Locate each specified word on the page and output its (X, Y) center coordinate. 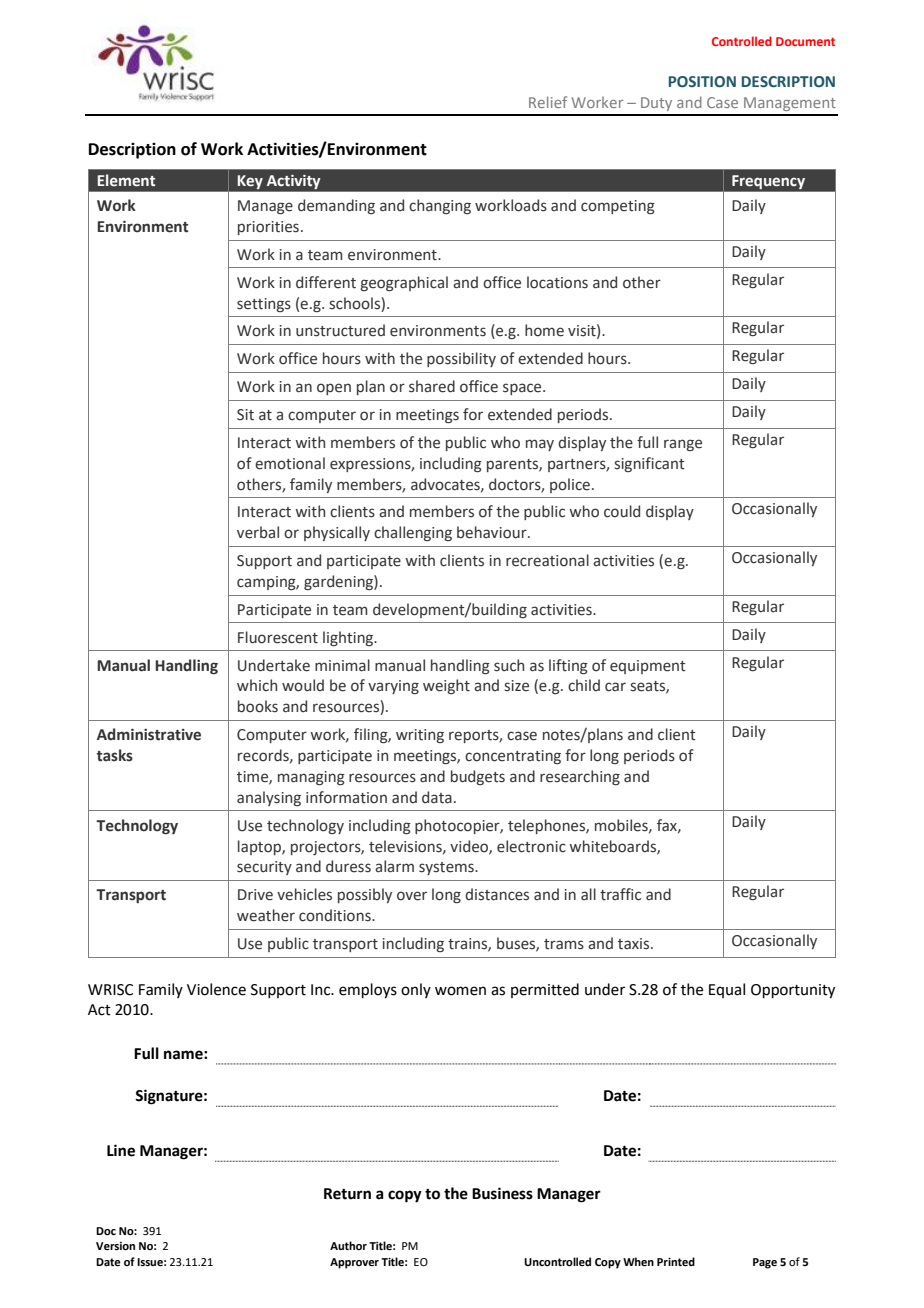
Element (126, 180)
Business (502, 1193)
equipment (648, 667)
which (257, 685)
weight (446, 686)
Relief (548, 102)
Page (765, 1263)
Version (115, 1246)
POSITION (702, 82)
